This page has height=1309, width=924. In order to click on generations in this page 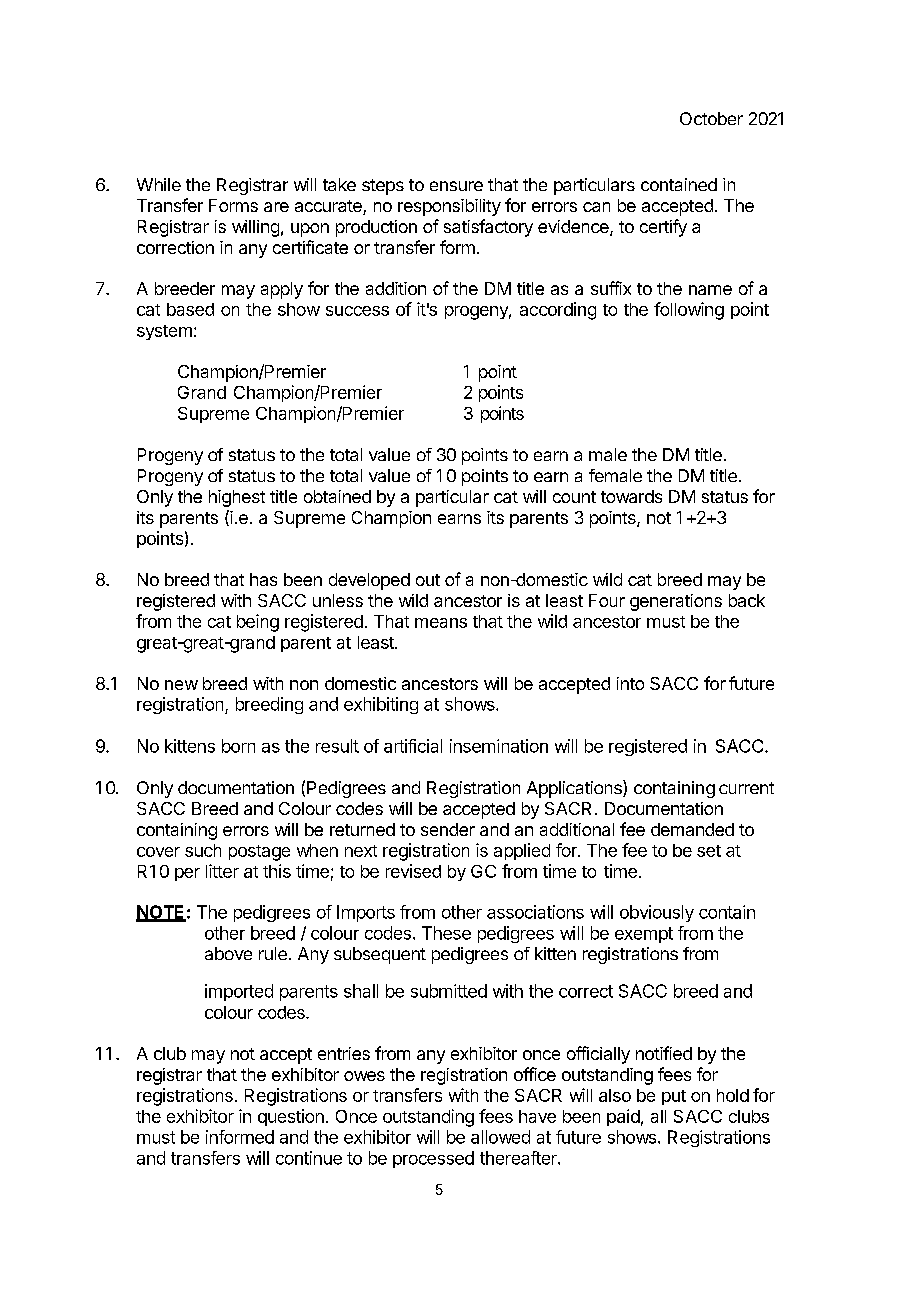, I will do `click(676, 602)`.
